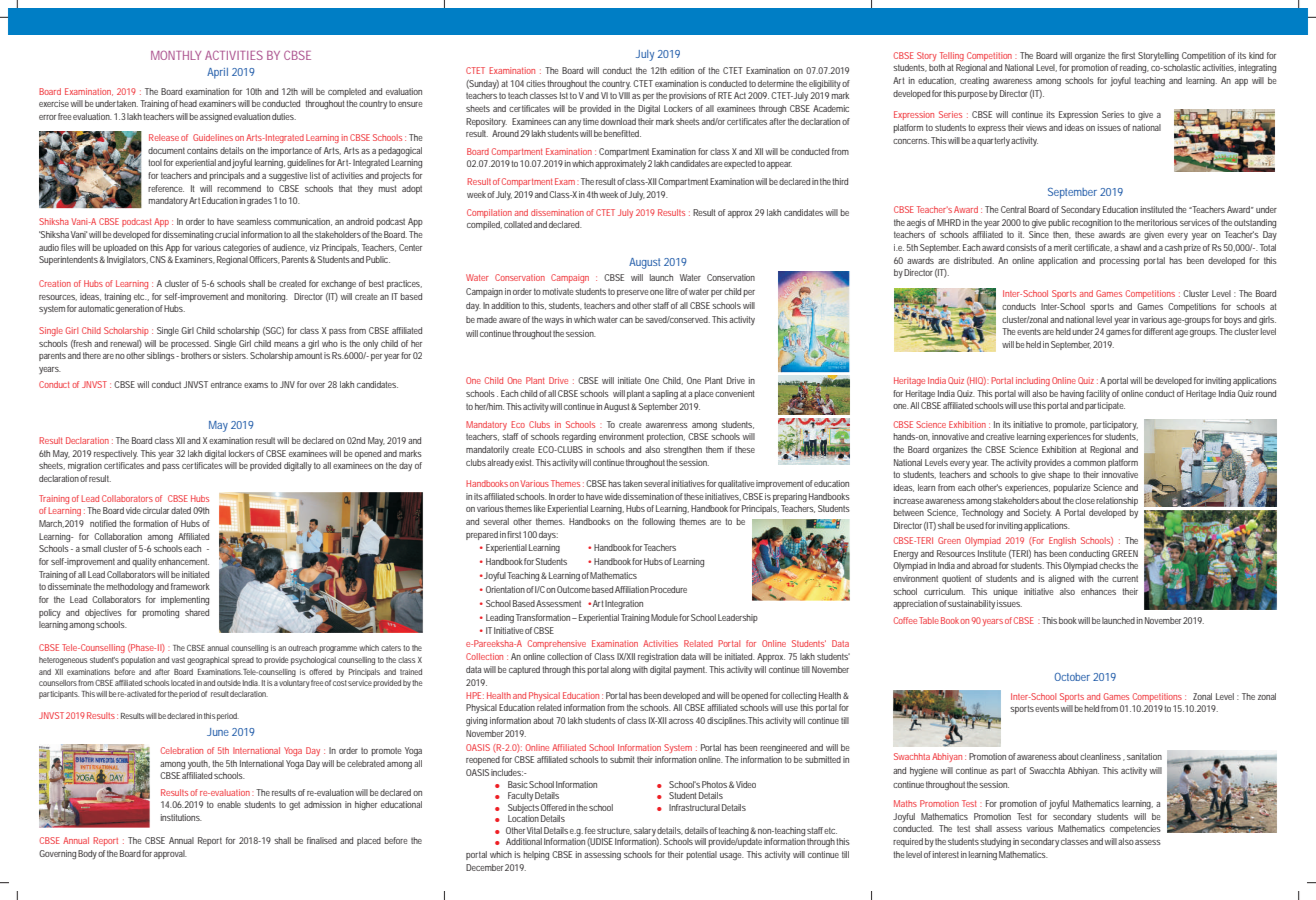 The image size is (1316, 900). What do you see at coordinates (243, 661) in the screenshot?
I see `spread` at bounding box center [243, 661].
